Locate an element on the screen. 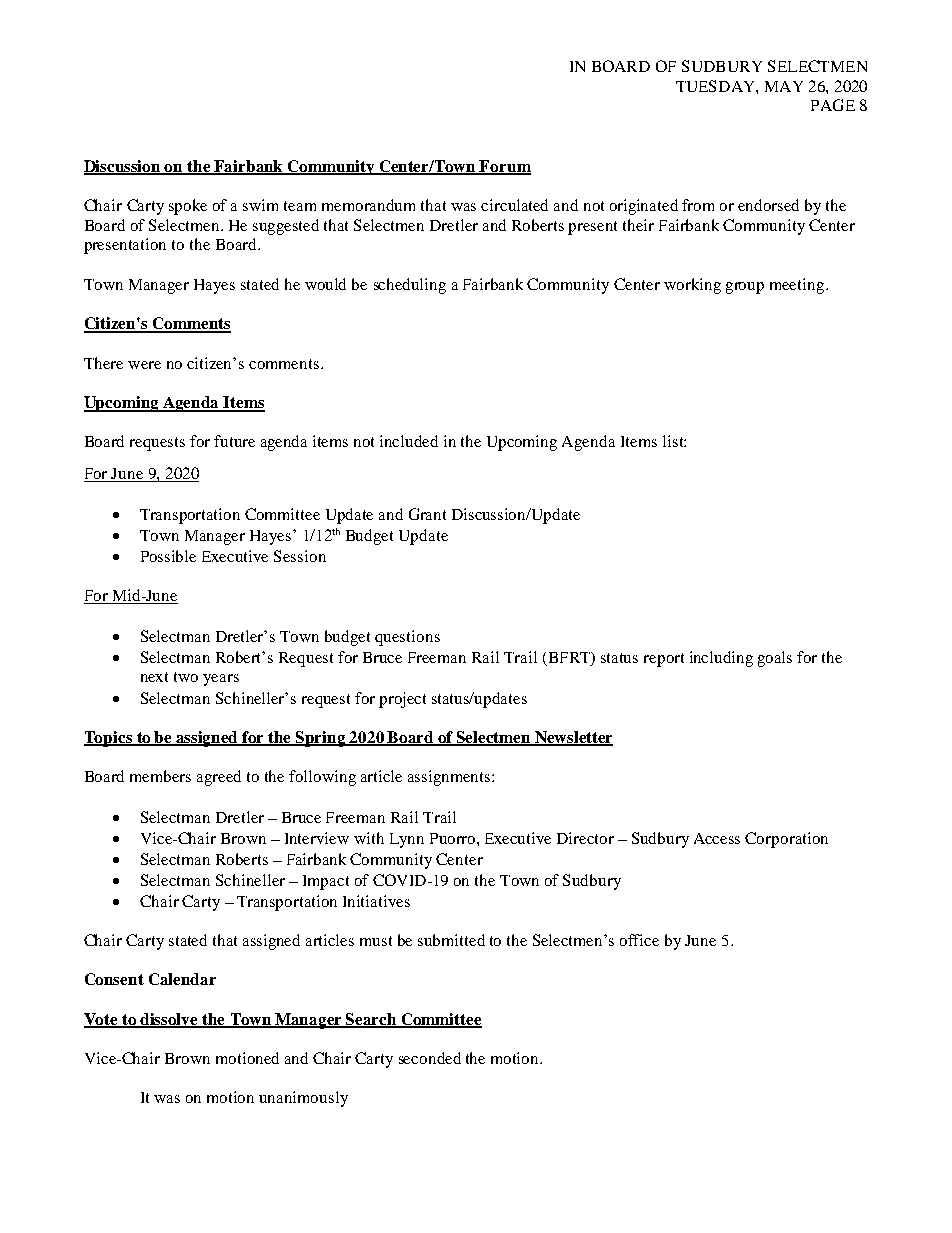  questions is located at coordinates (407, 638).
